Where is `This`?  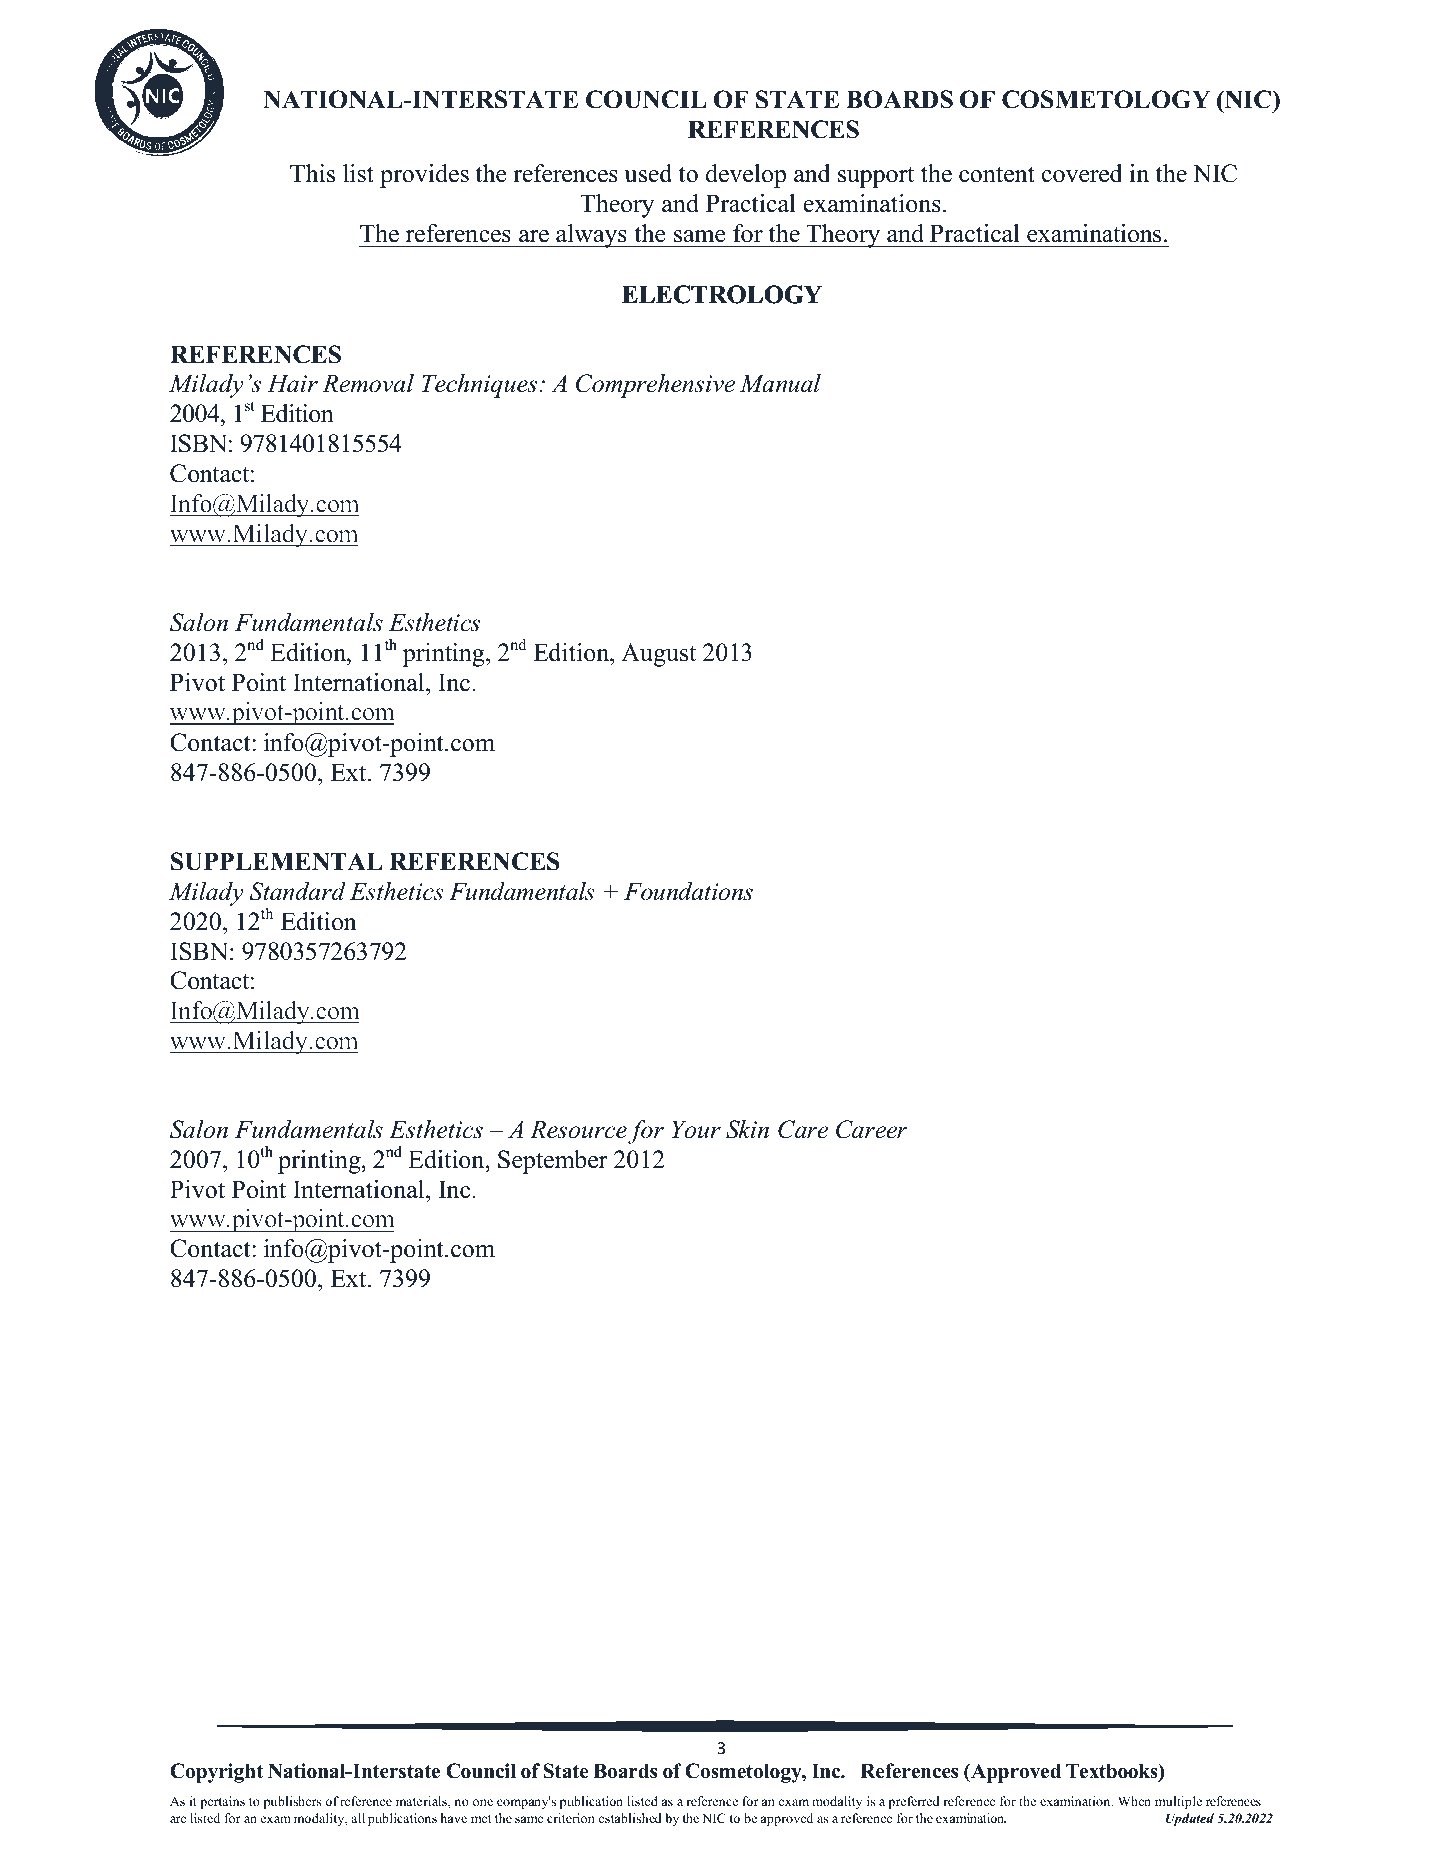
This is located at coordinates (312, 173).
